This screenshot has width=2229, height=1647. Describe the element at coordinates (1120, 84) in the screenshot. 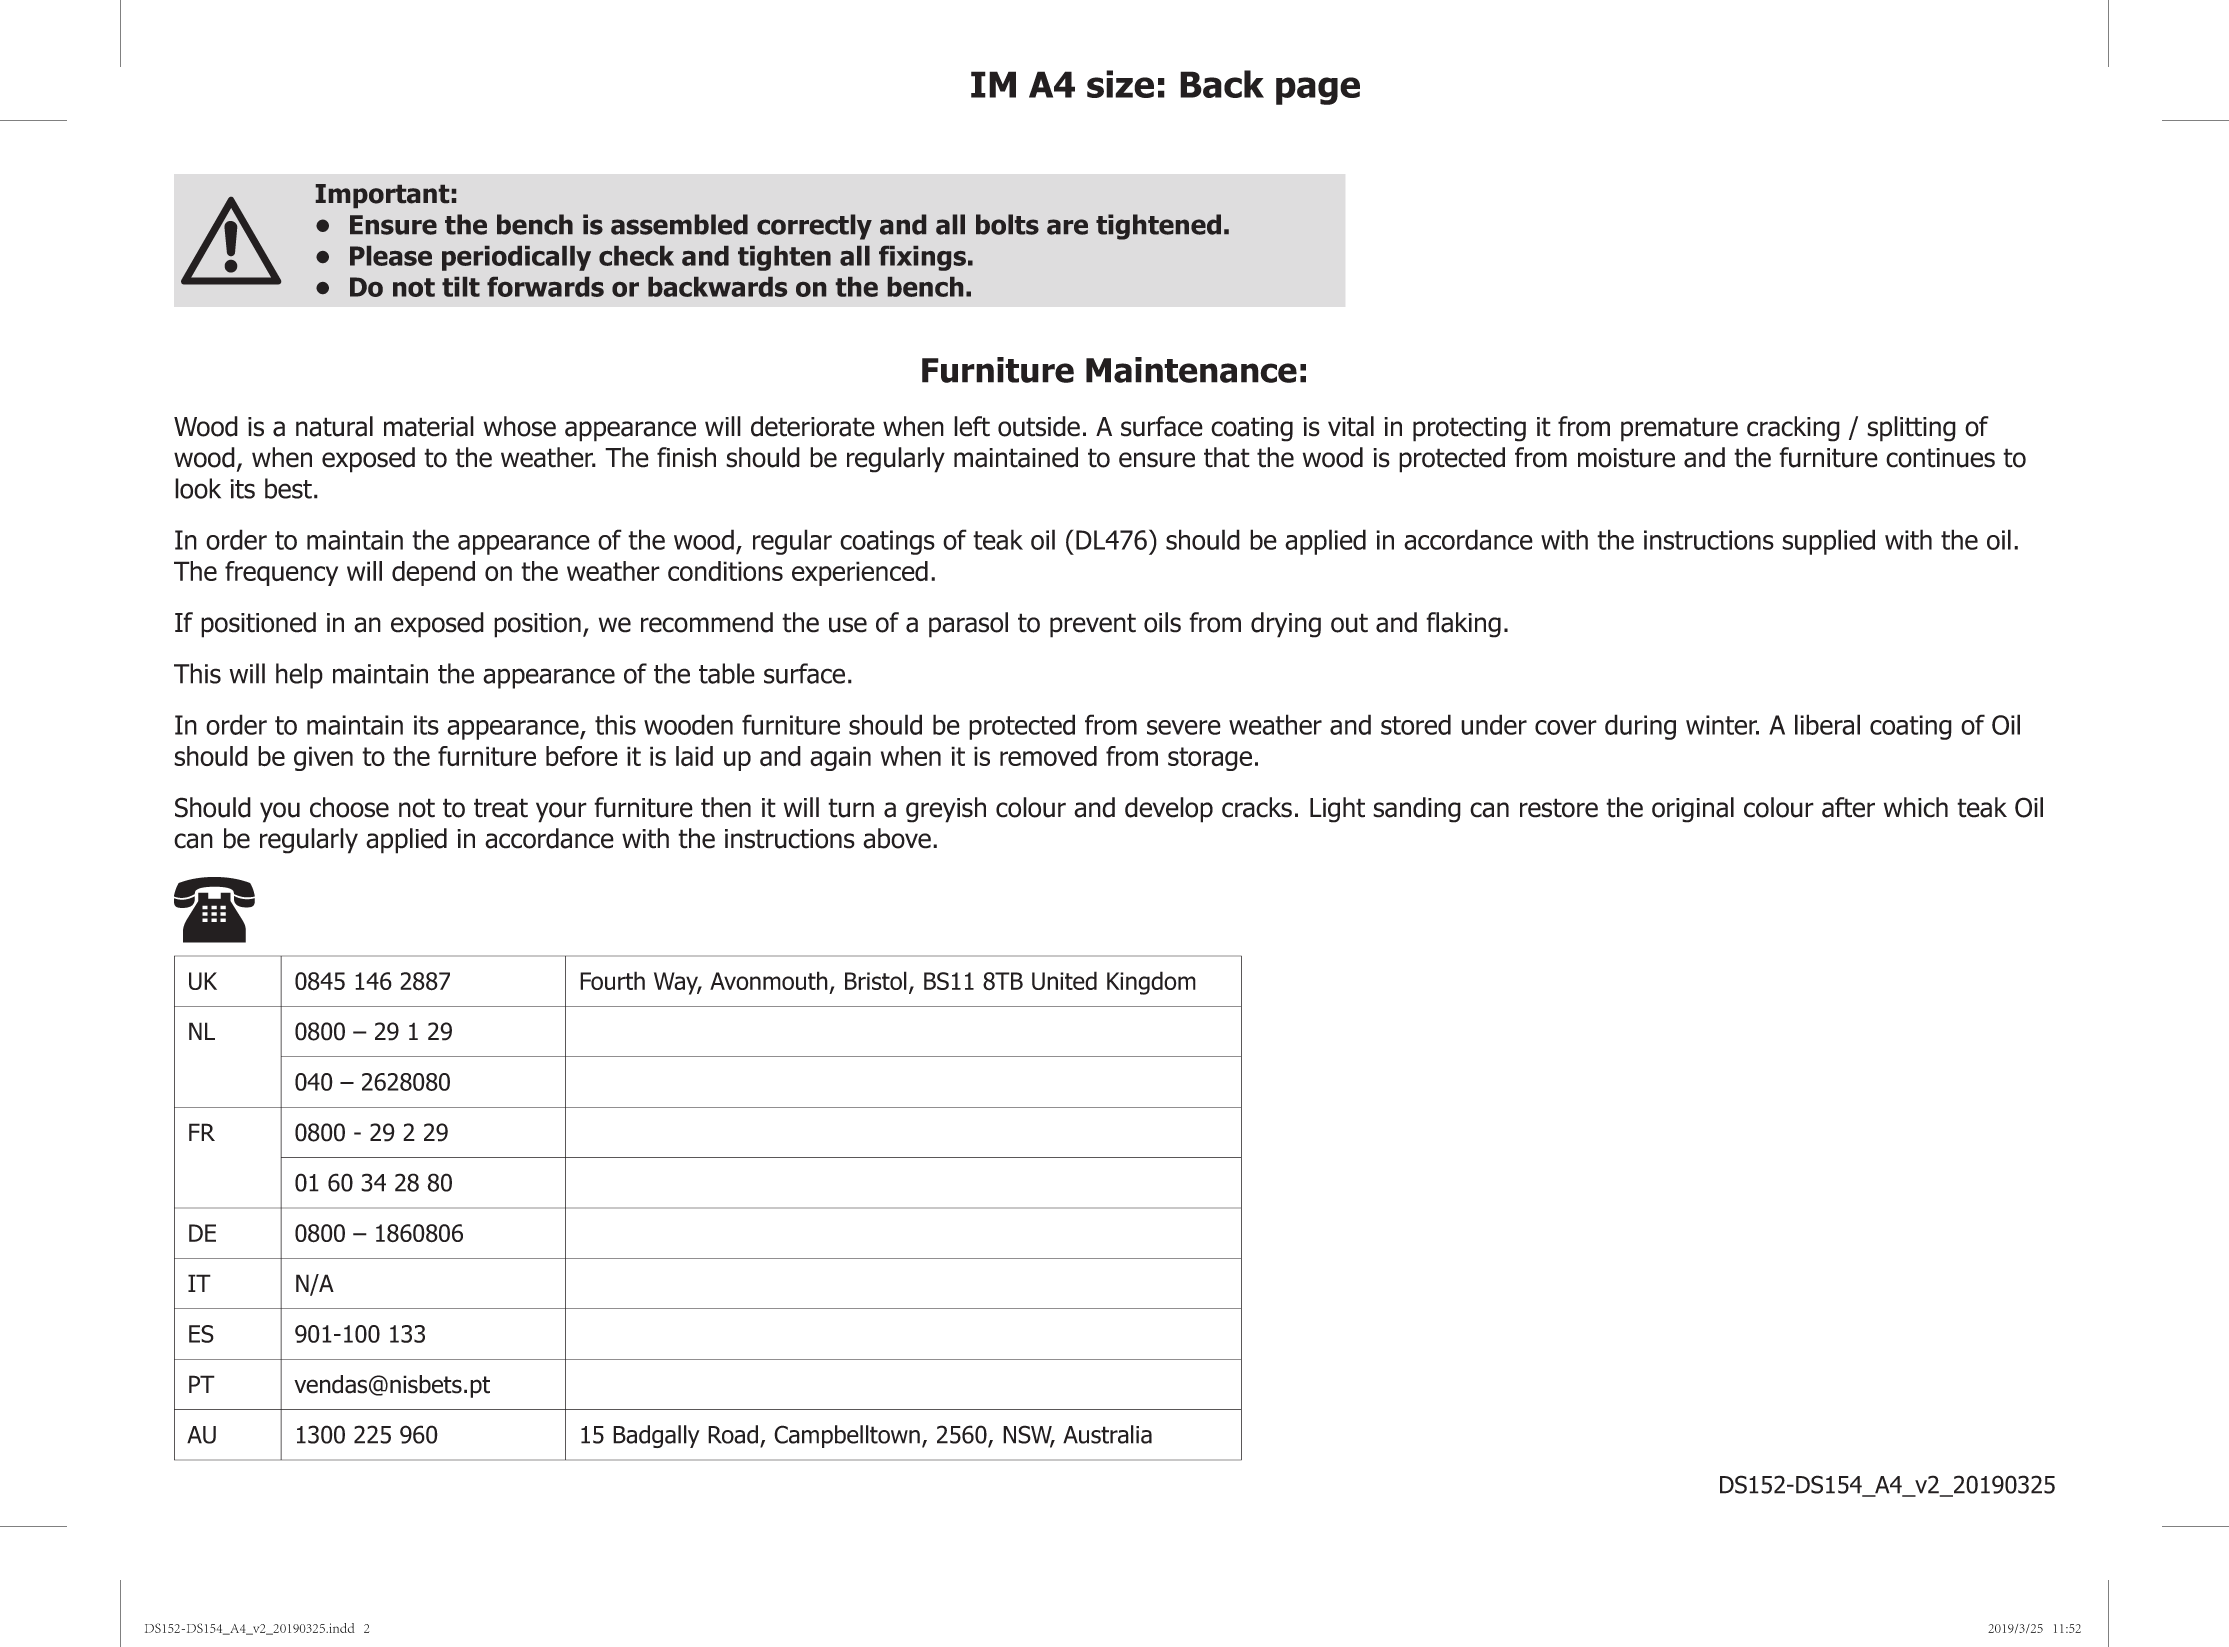

I see `size` at that location.
